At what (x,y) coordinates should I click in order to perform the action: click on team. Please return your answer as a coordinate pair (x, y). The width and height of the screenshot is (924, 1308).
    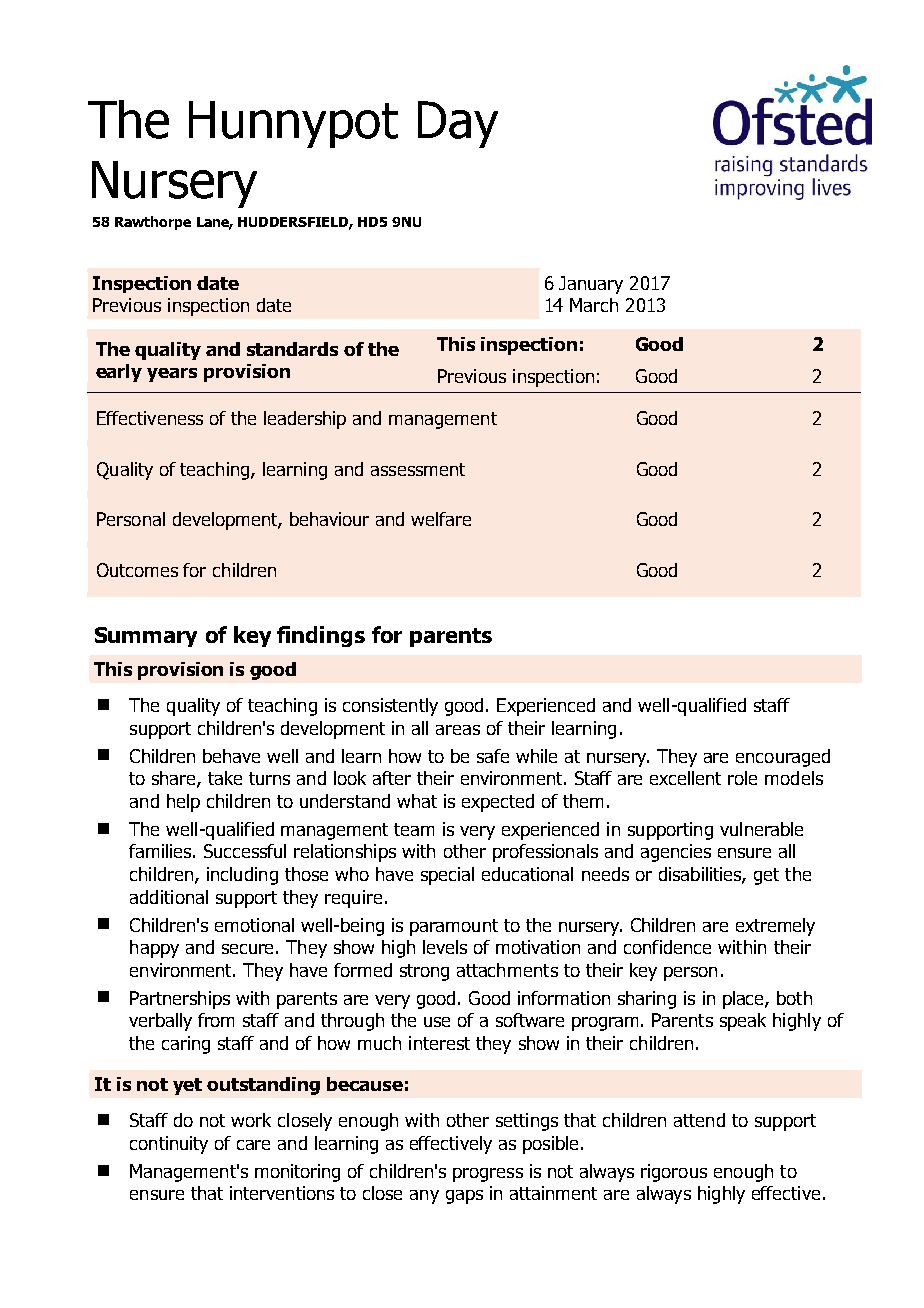
    Looking at the image, I should click on (414, 829).
